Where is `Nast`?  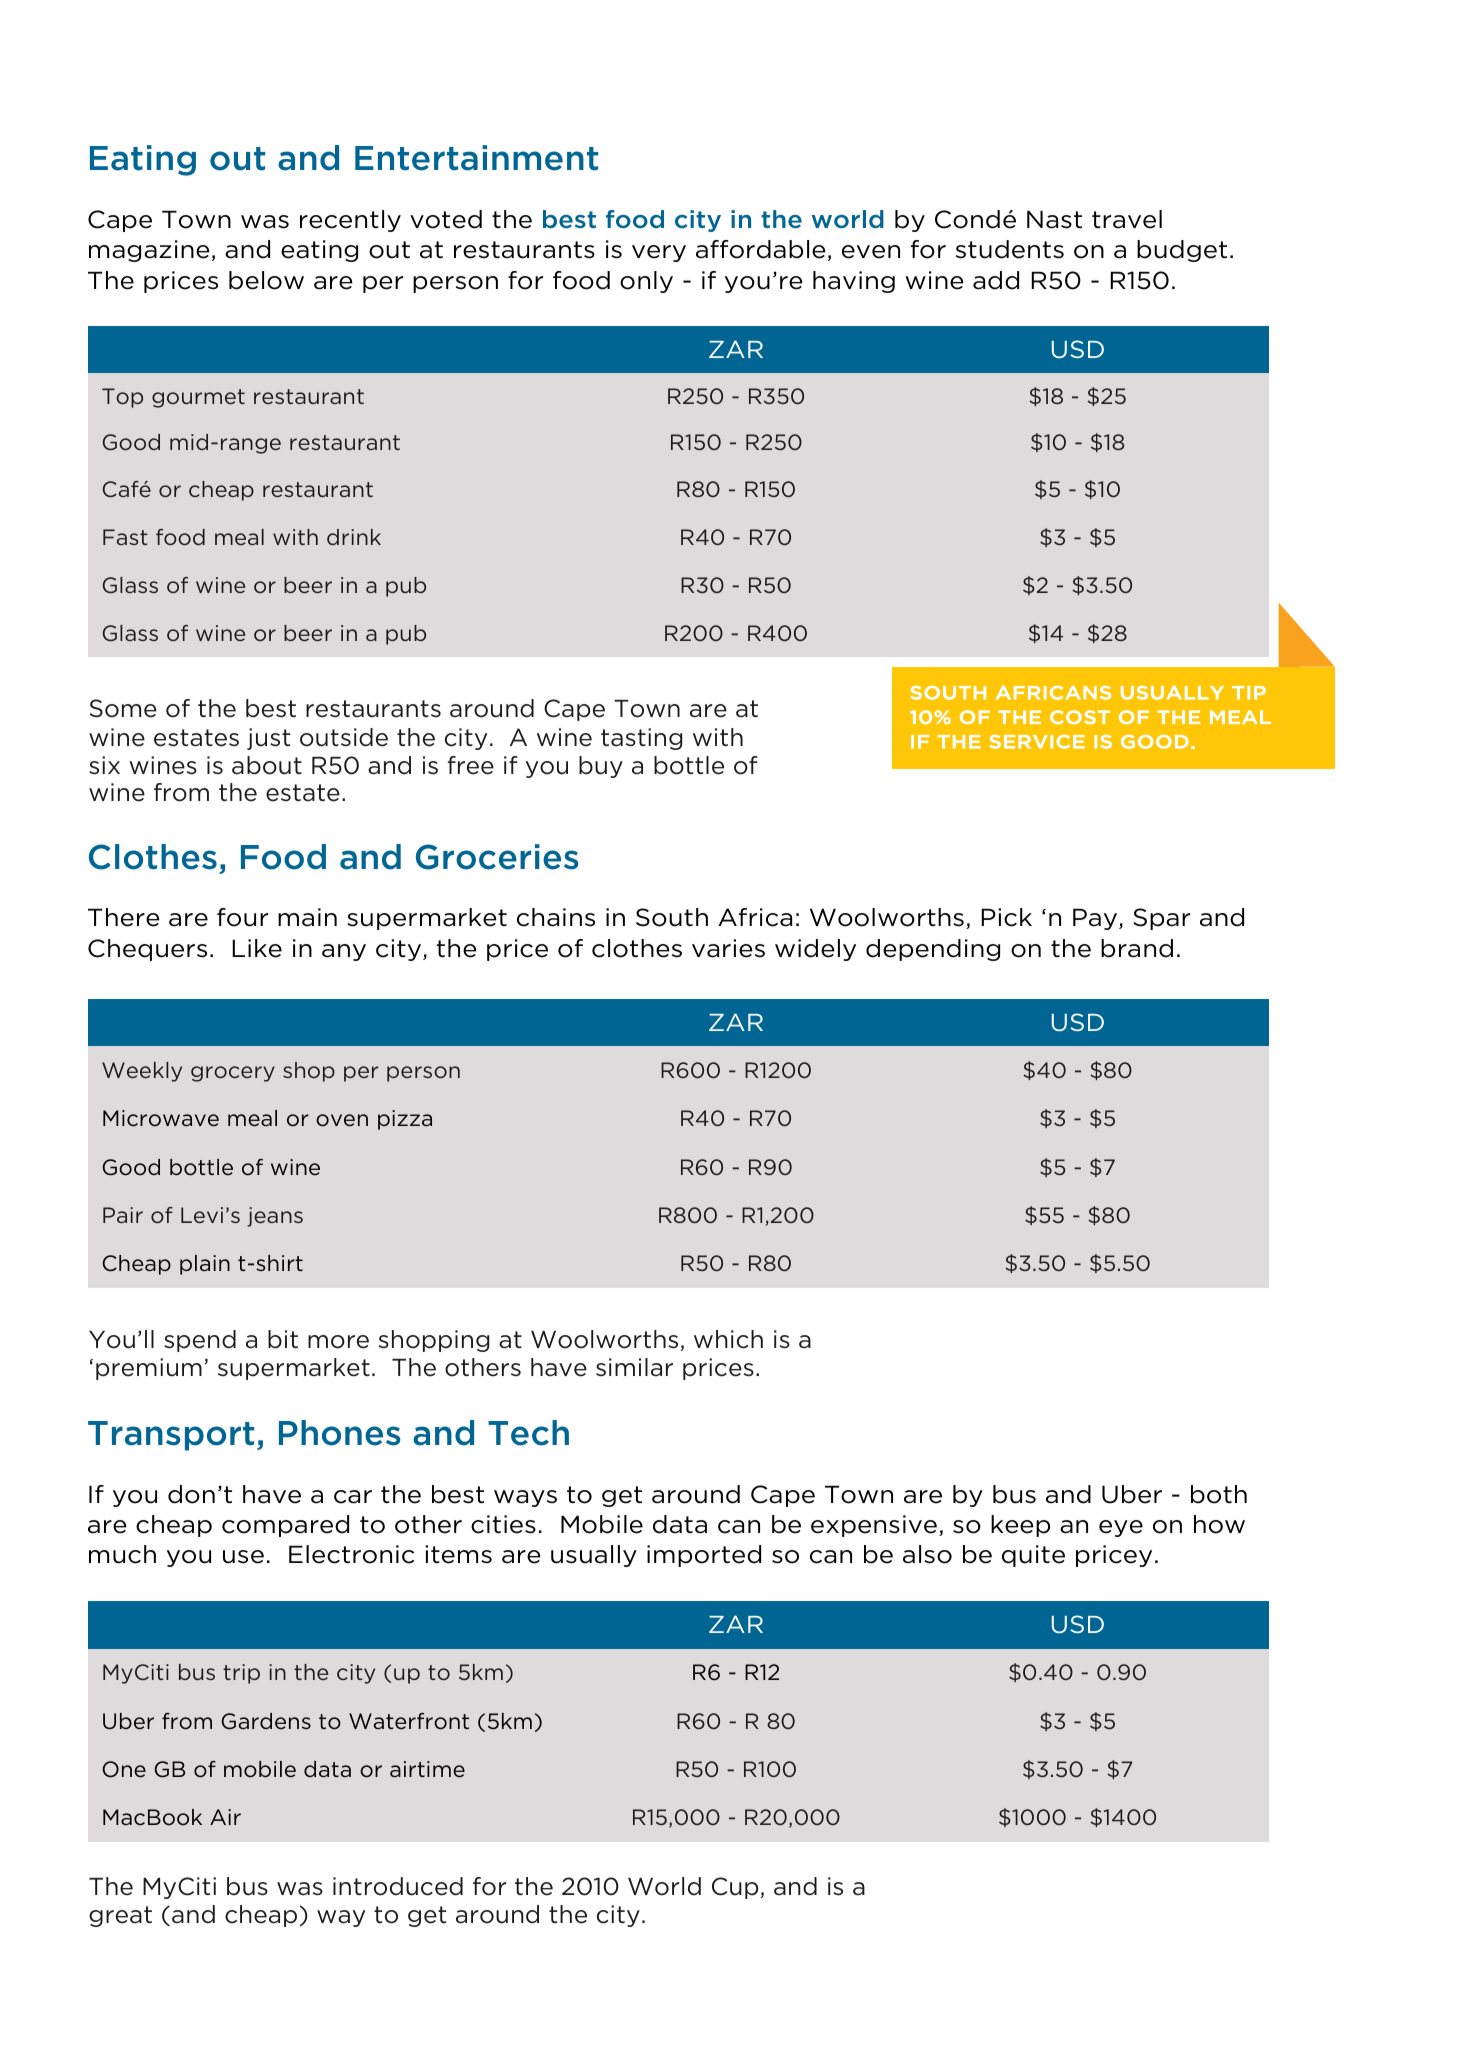 Nast is located at coordinates (1054, 219).
